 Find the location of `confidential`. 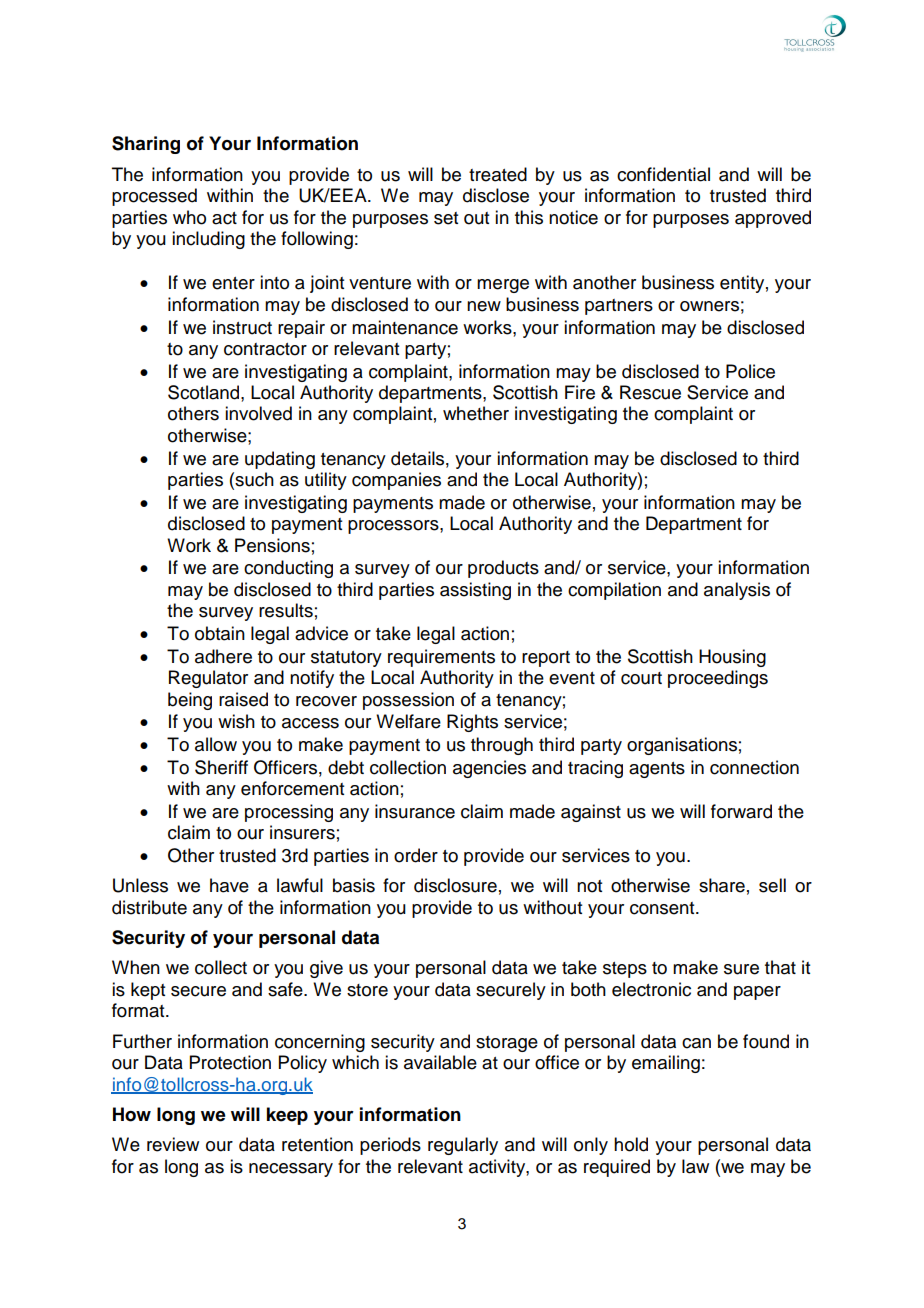

confidential is located at coordinates (663, 174).
